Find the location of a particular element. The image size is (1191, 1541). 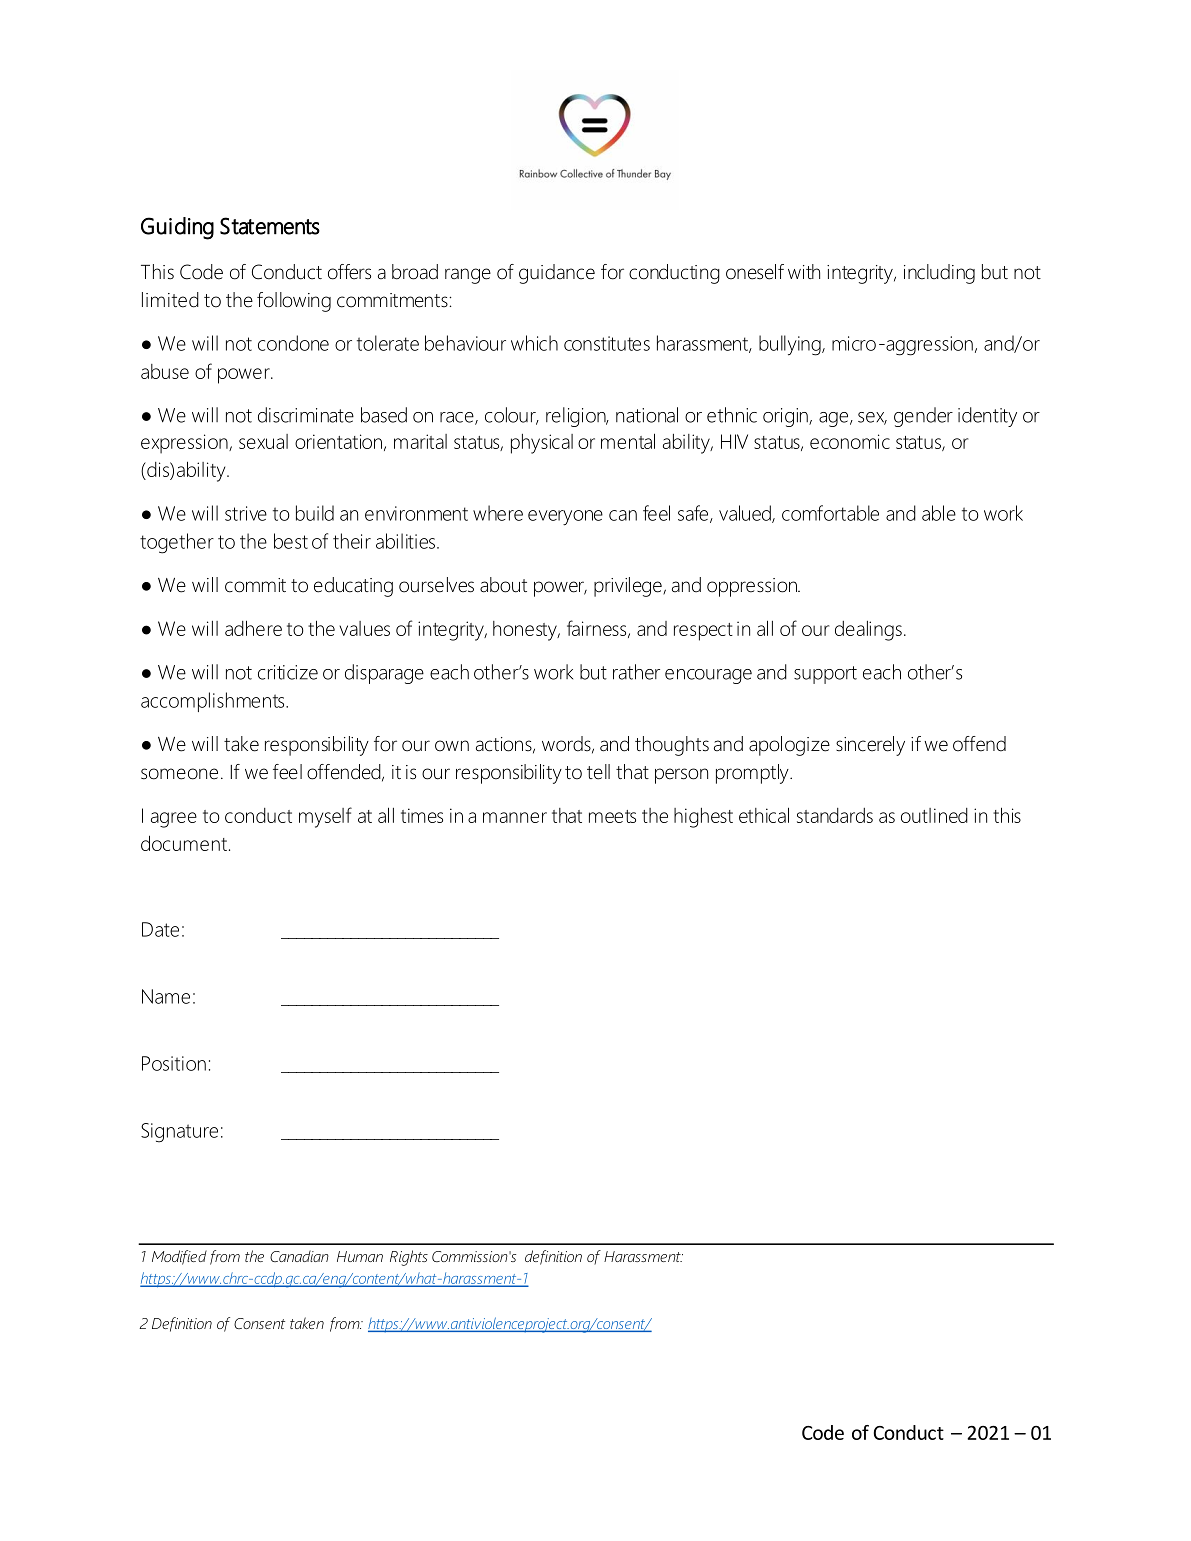

Canadian is located at coordinates (299, 1256).
